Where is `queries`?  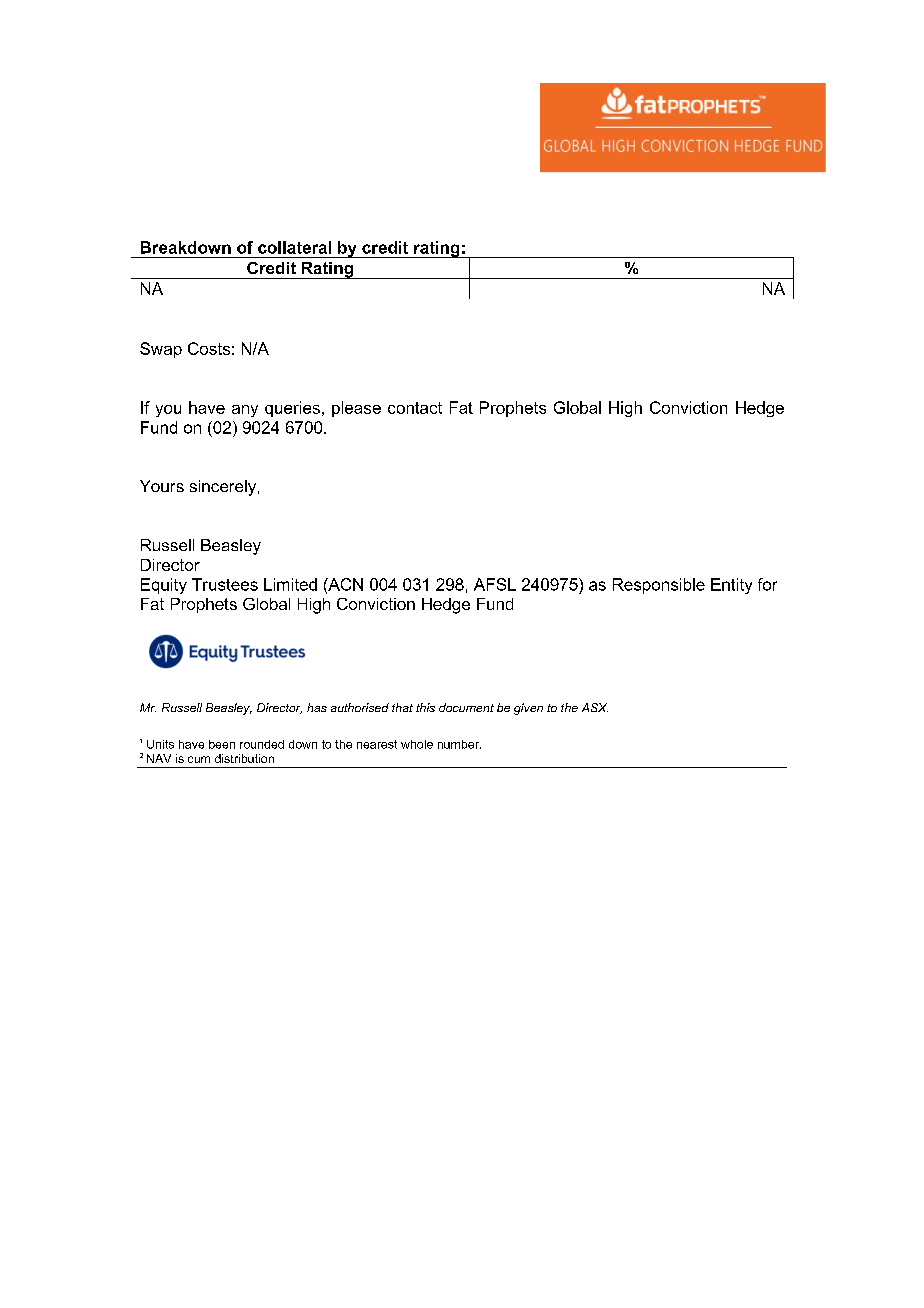 queries is located at coordinates (292, 409).
